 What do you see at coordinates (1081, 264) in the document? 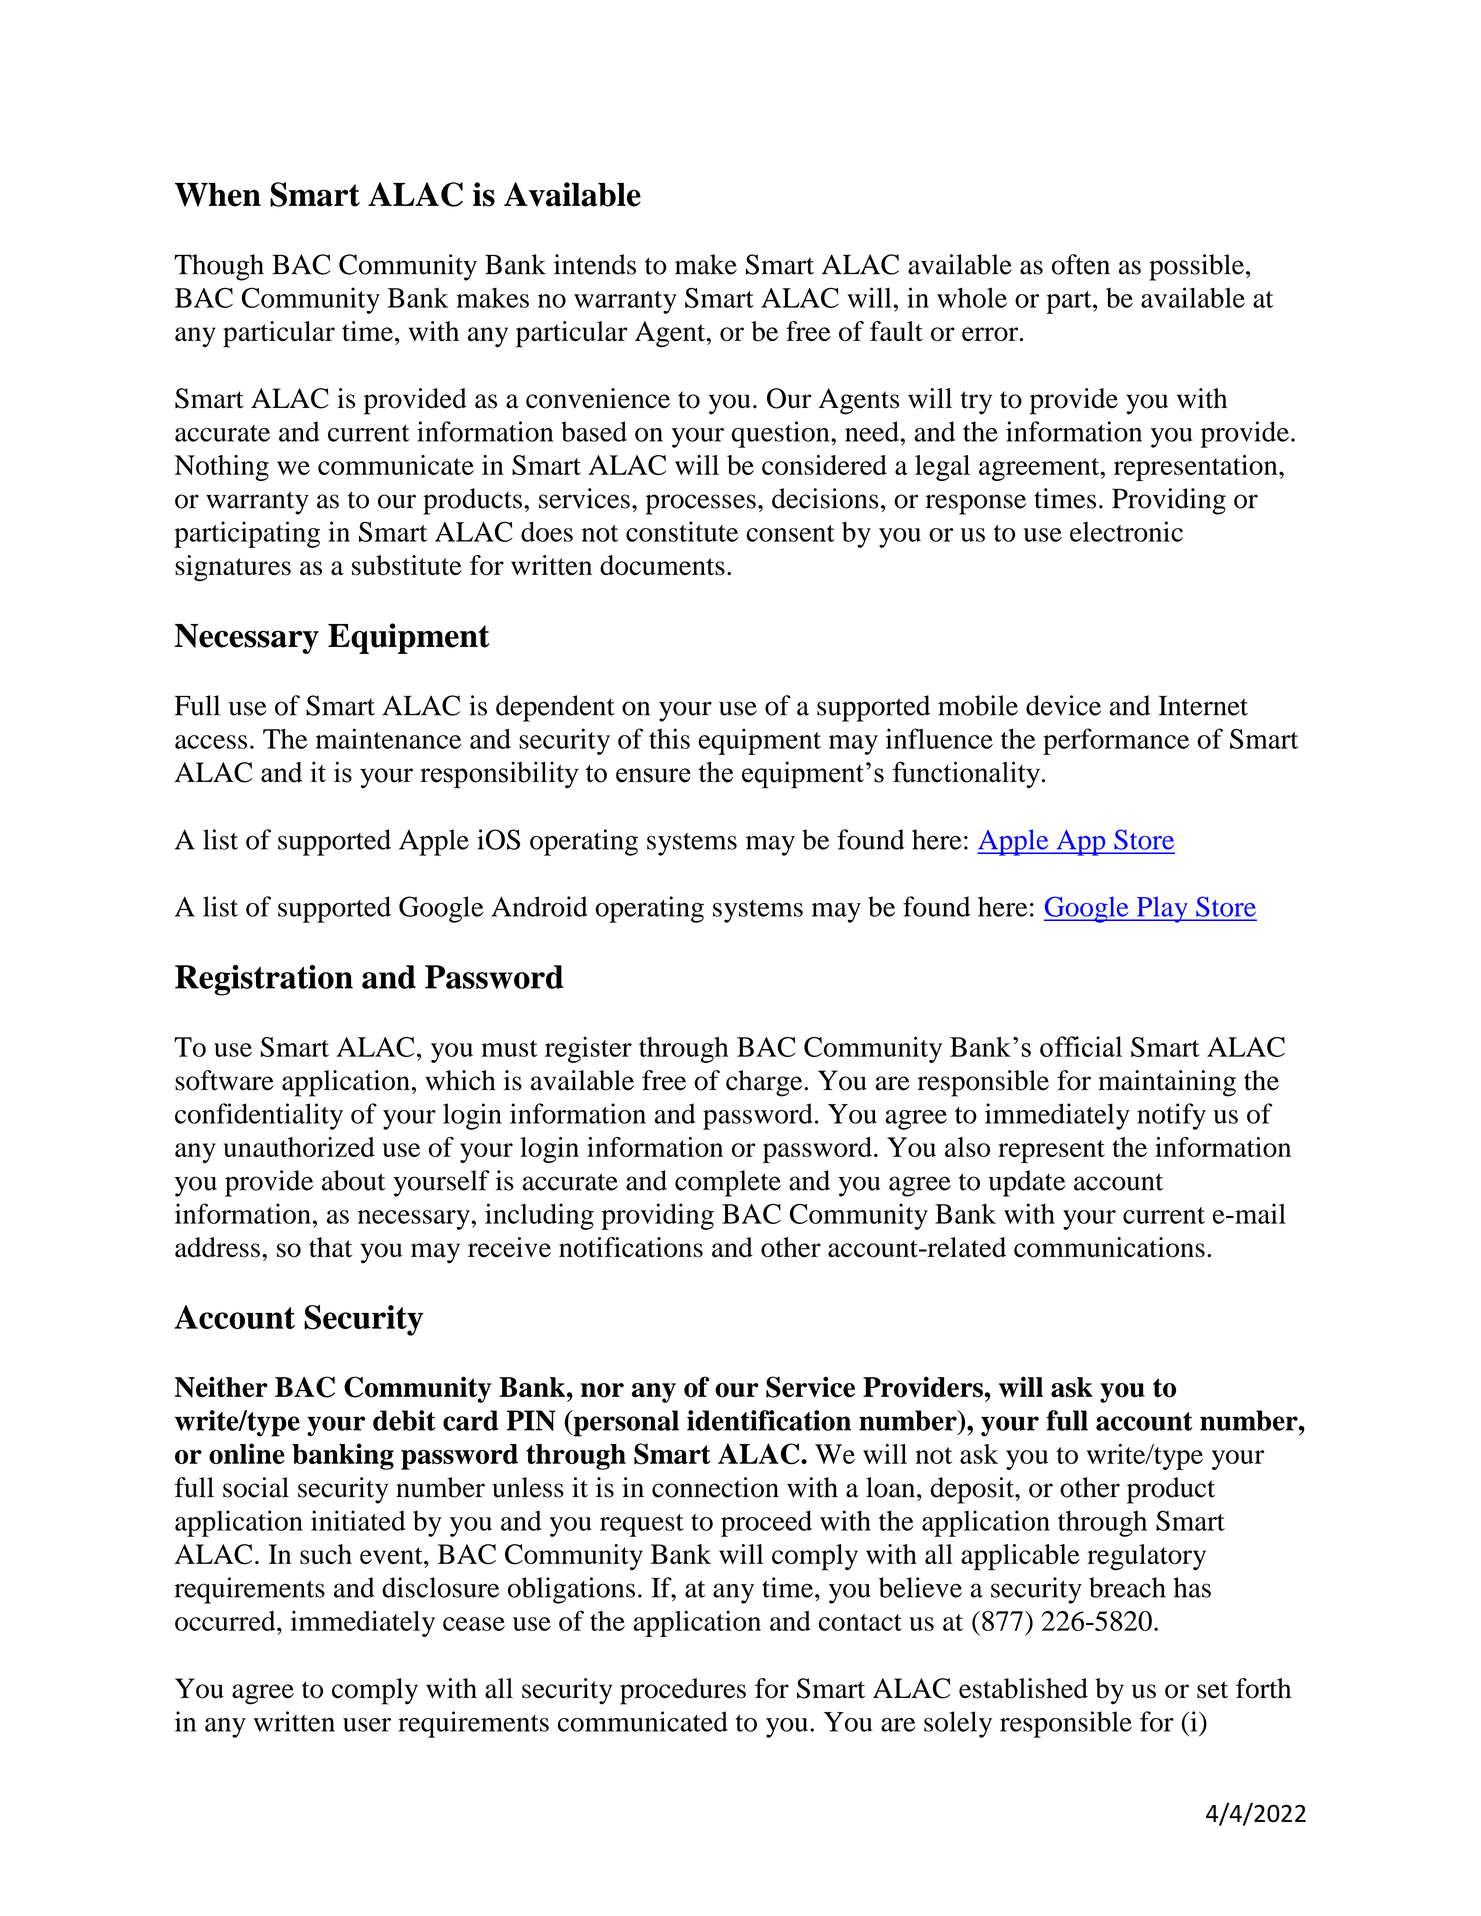
I see `often` at bounding box center [1081, 264].
